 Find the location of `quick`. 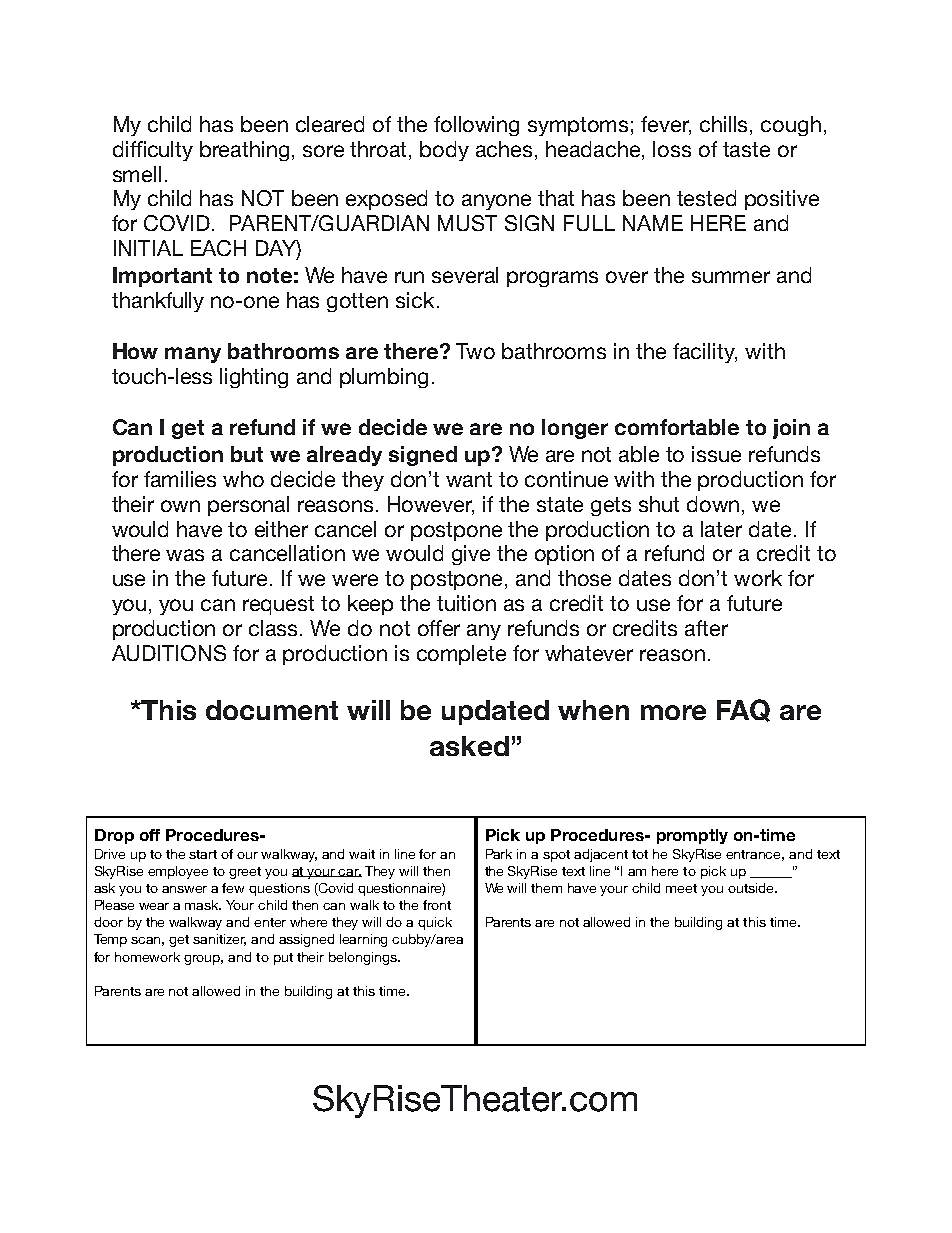

quick is located at coordinates (435, 923).
